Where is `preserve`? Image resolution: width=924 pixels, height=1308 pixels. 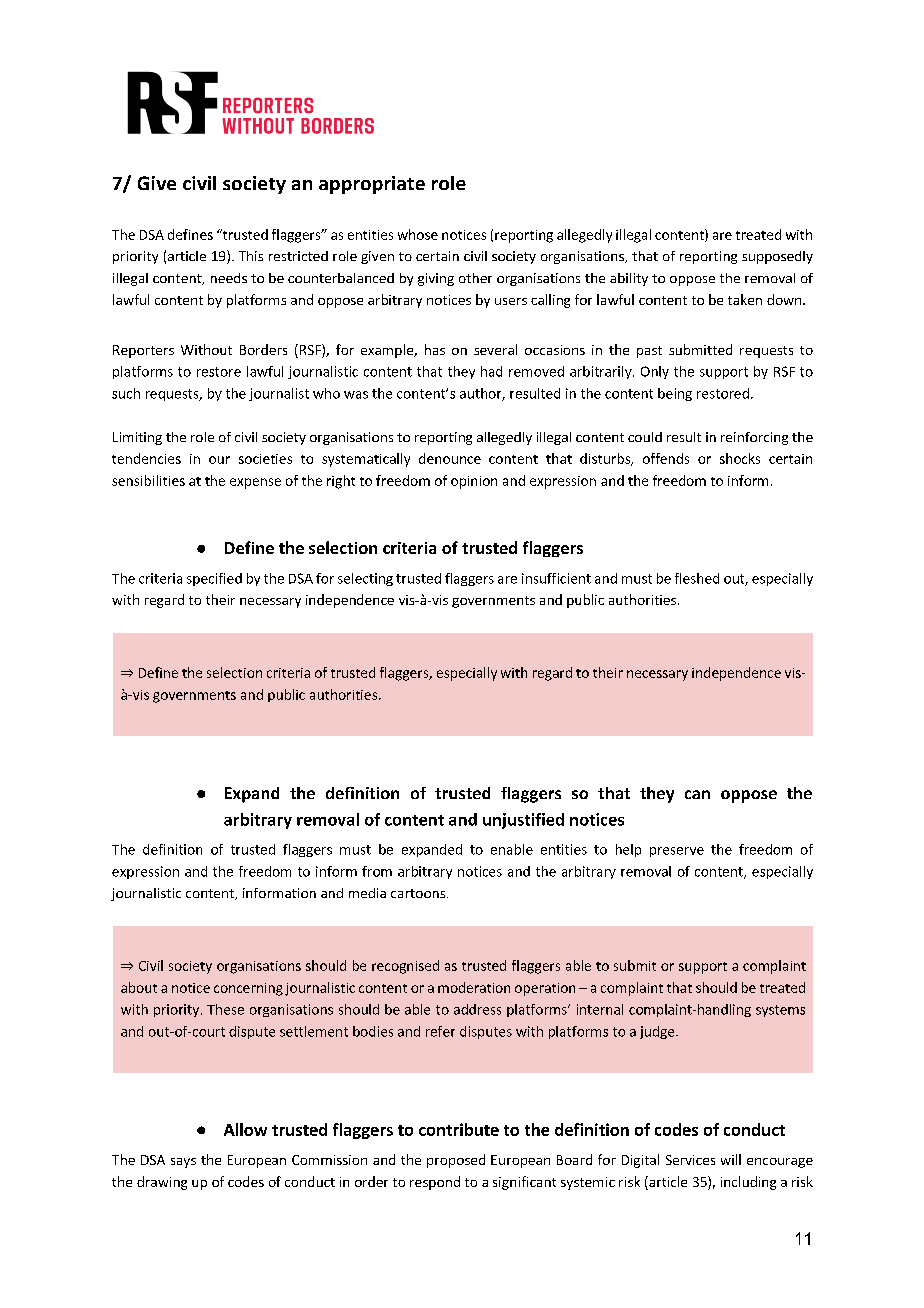
preserve is located at coordinates (677, 852).
